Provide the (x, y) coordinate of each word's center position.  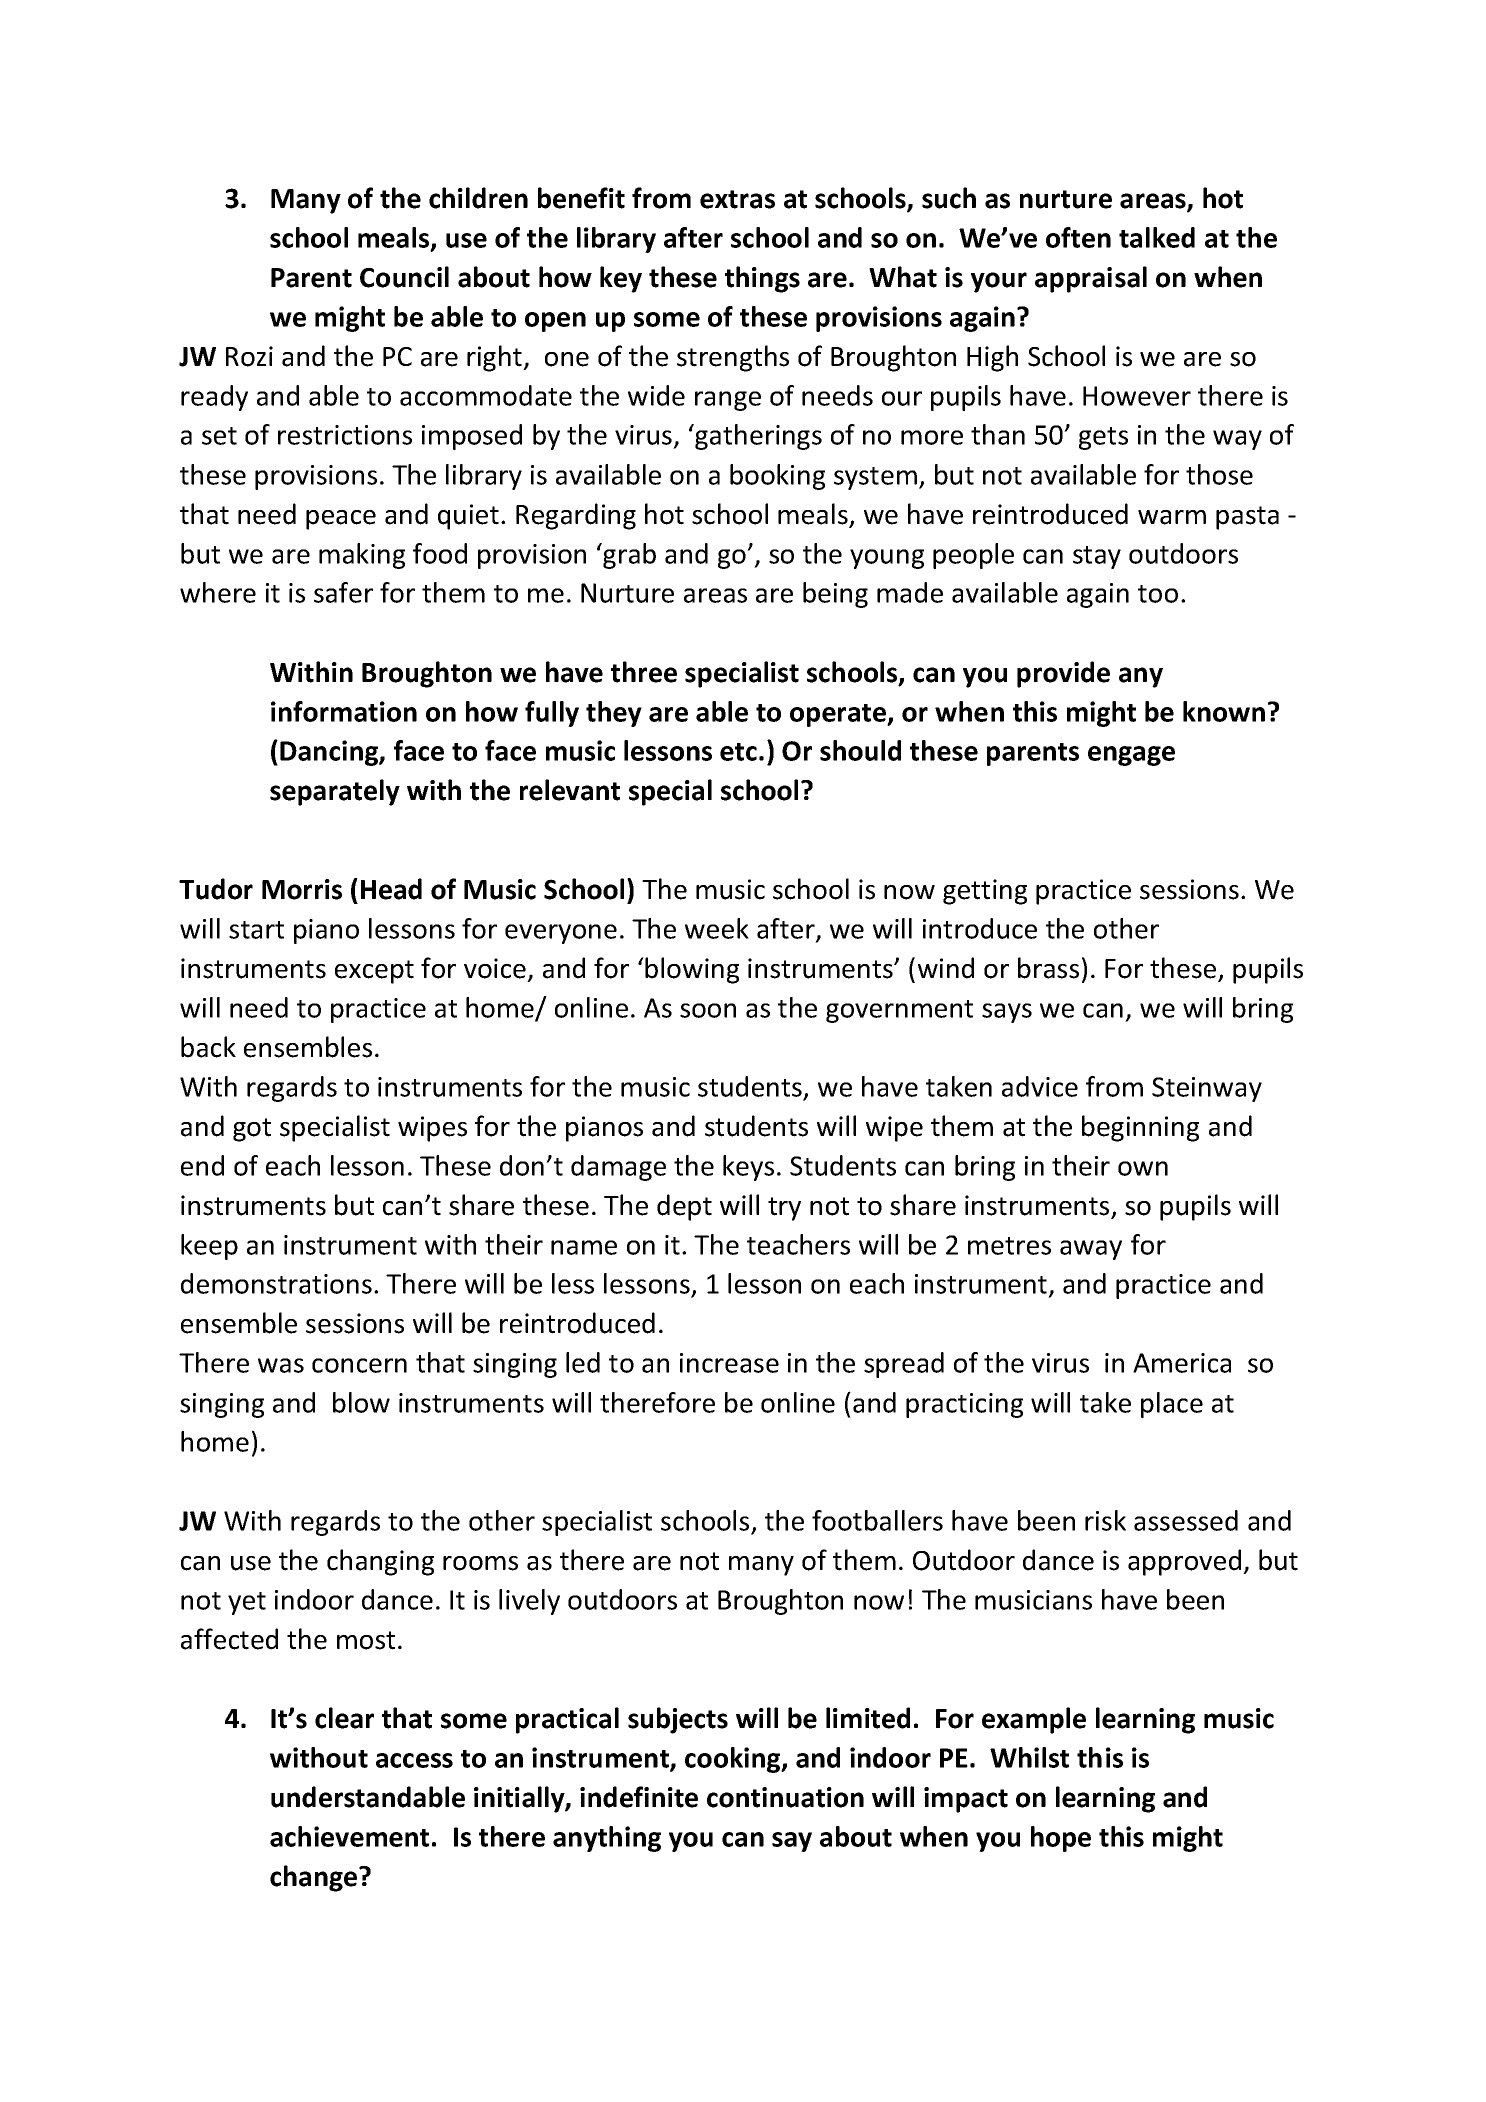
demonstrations (276, 1283)
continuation (785, 1797)
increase (729, 1363)
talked (1157, 237)
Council (404, 277)
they (614, 714)
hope (1061, 1839)
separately (335, 792)
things (762, 279)
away (1091, 1250)
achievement (349, 1836)
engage (1131, 756)
